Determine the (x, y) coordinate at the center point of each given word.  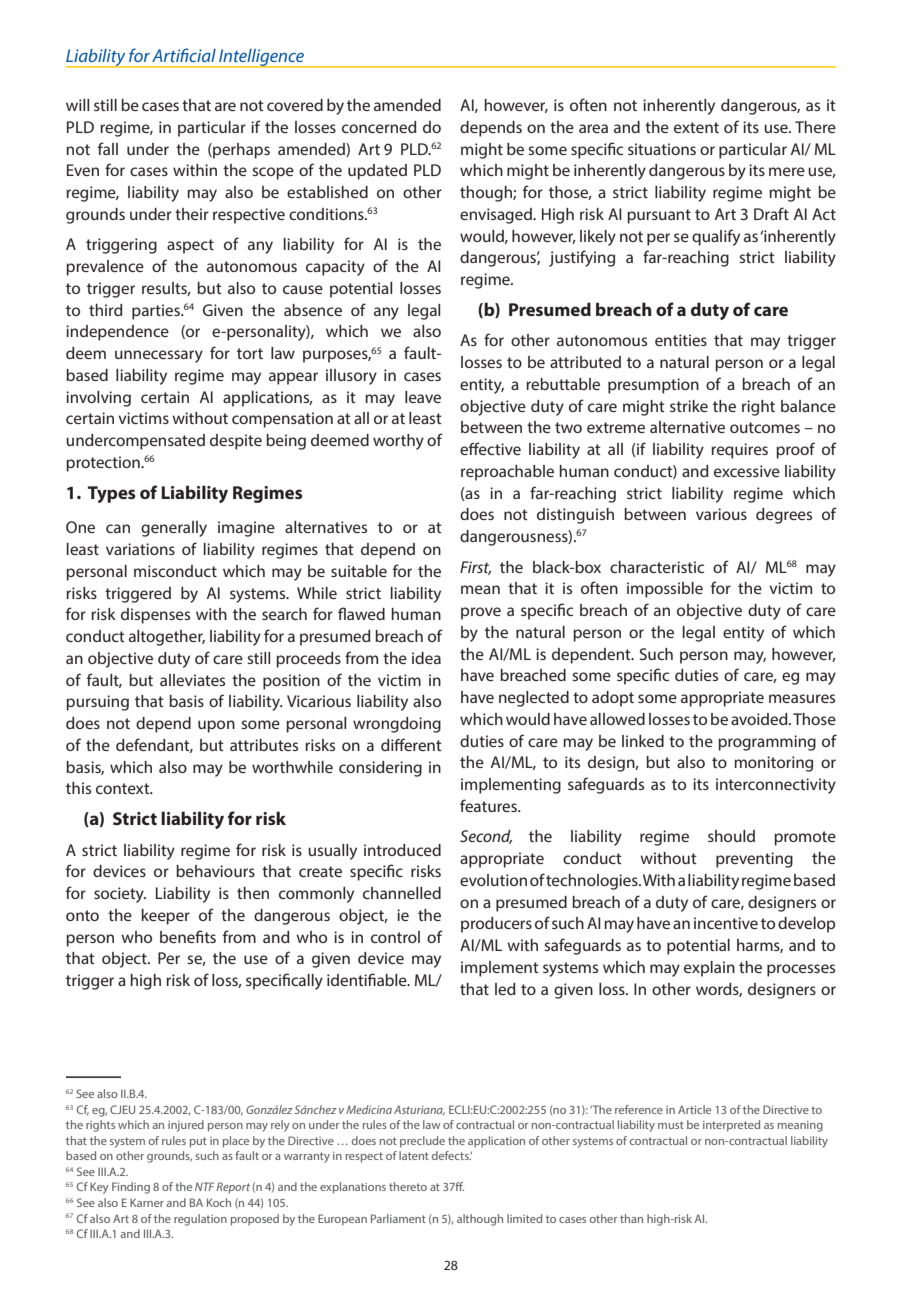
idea (426, 658)
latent (414, 1155)
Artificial (184, 55)
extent (696, 127)
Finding (131, 1188)
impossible (665, 590)
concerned (379, 127)
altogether (167, 638)
